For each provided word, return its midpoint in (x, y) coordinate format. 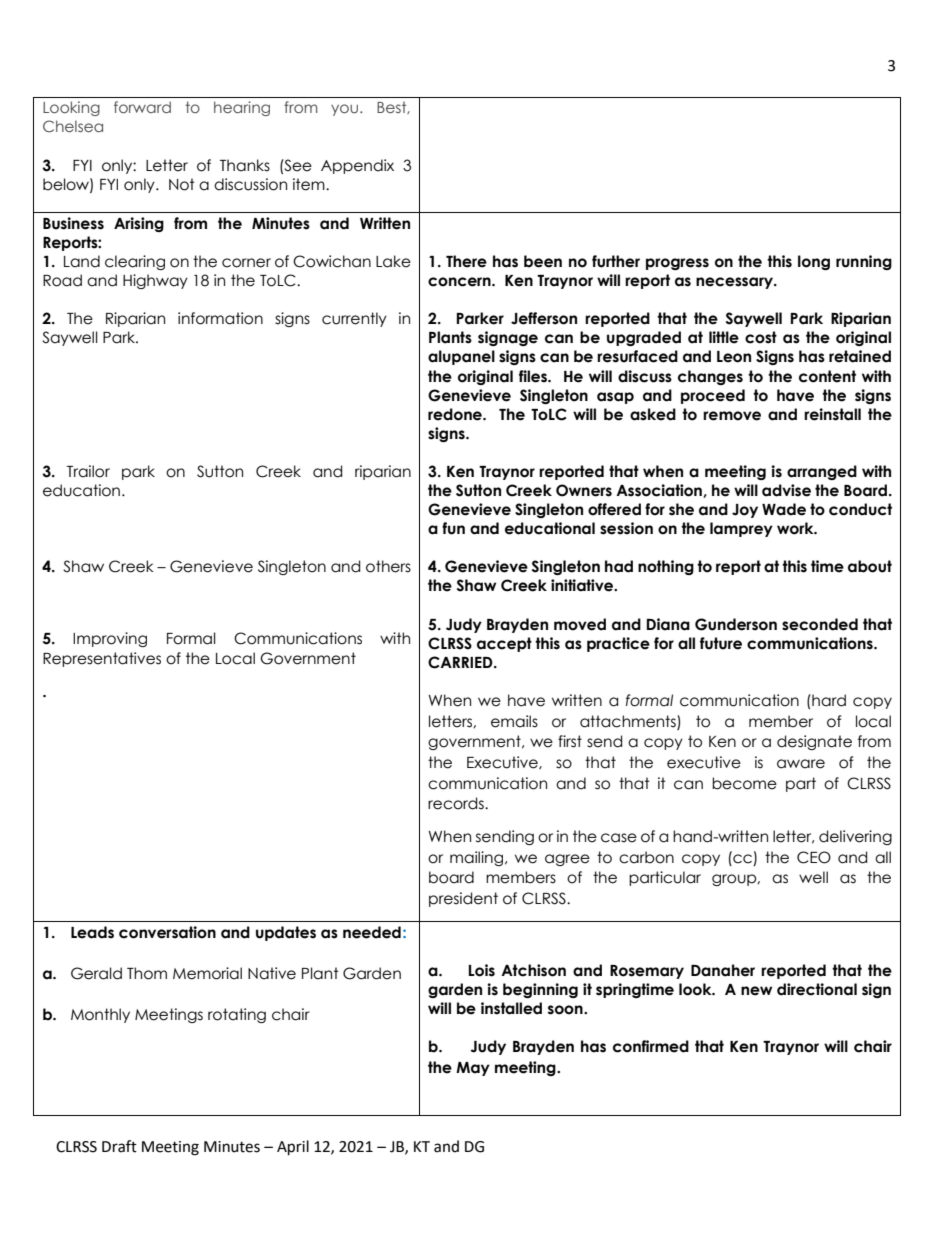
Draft (119, 1146)
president (463, 899)
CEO (814, 857)
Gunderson (736, 624)
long (814, 262)
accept (504, 644)
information (220, 318)
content (827, 376)
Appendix (357, 166)
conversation (167, 932)
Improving (110, 639)
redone (456, 414)
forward (142, 107)
